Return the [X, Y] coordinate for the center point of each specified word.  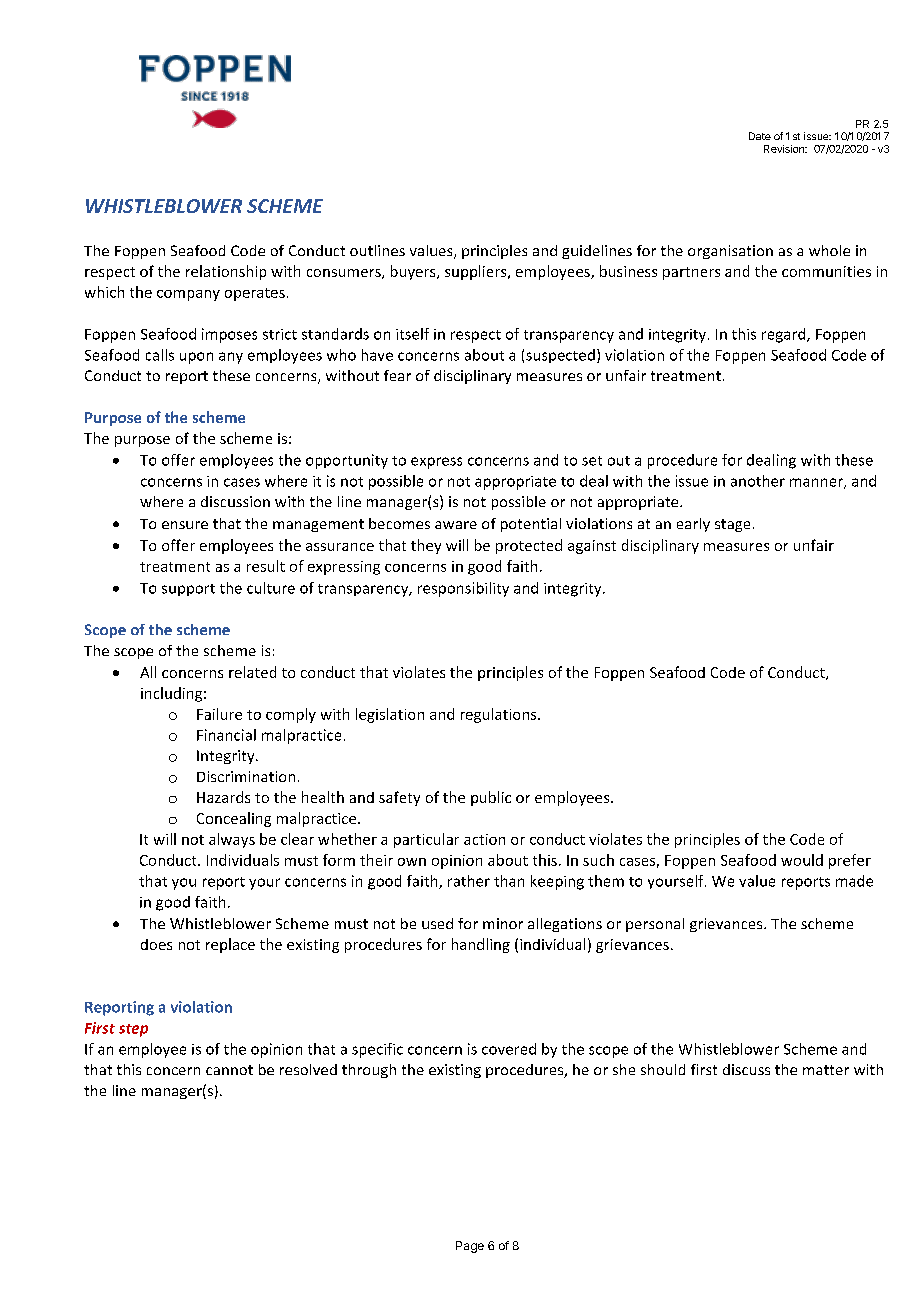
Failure [219, 714]
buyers [414, 272]
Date [760, 136]
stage [732, 525]
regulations [500, 715]
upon [196, 358]
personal [655, 925]
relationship [226, 272]
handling [481, 945]
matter [826, 1070]
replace [230, 945]
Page [470, 1247]
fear [397, 375]
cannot [229, 1070]
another [758, 481]
